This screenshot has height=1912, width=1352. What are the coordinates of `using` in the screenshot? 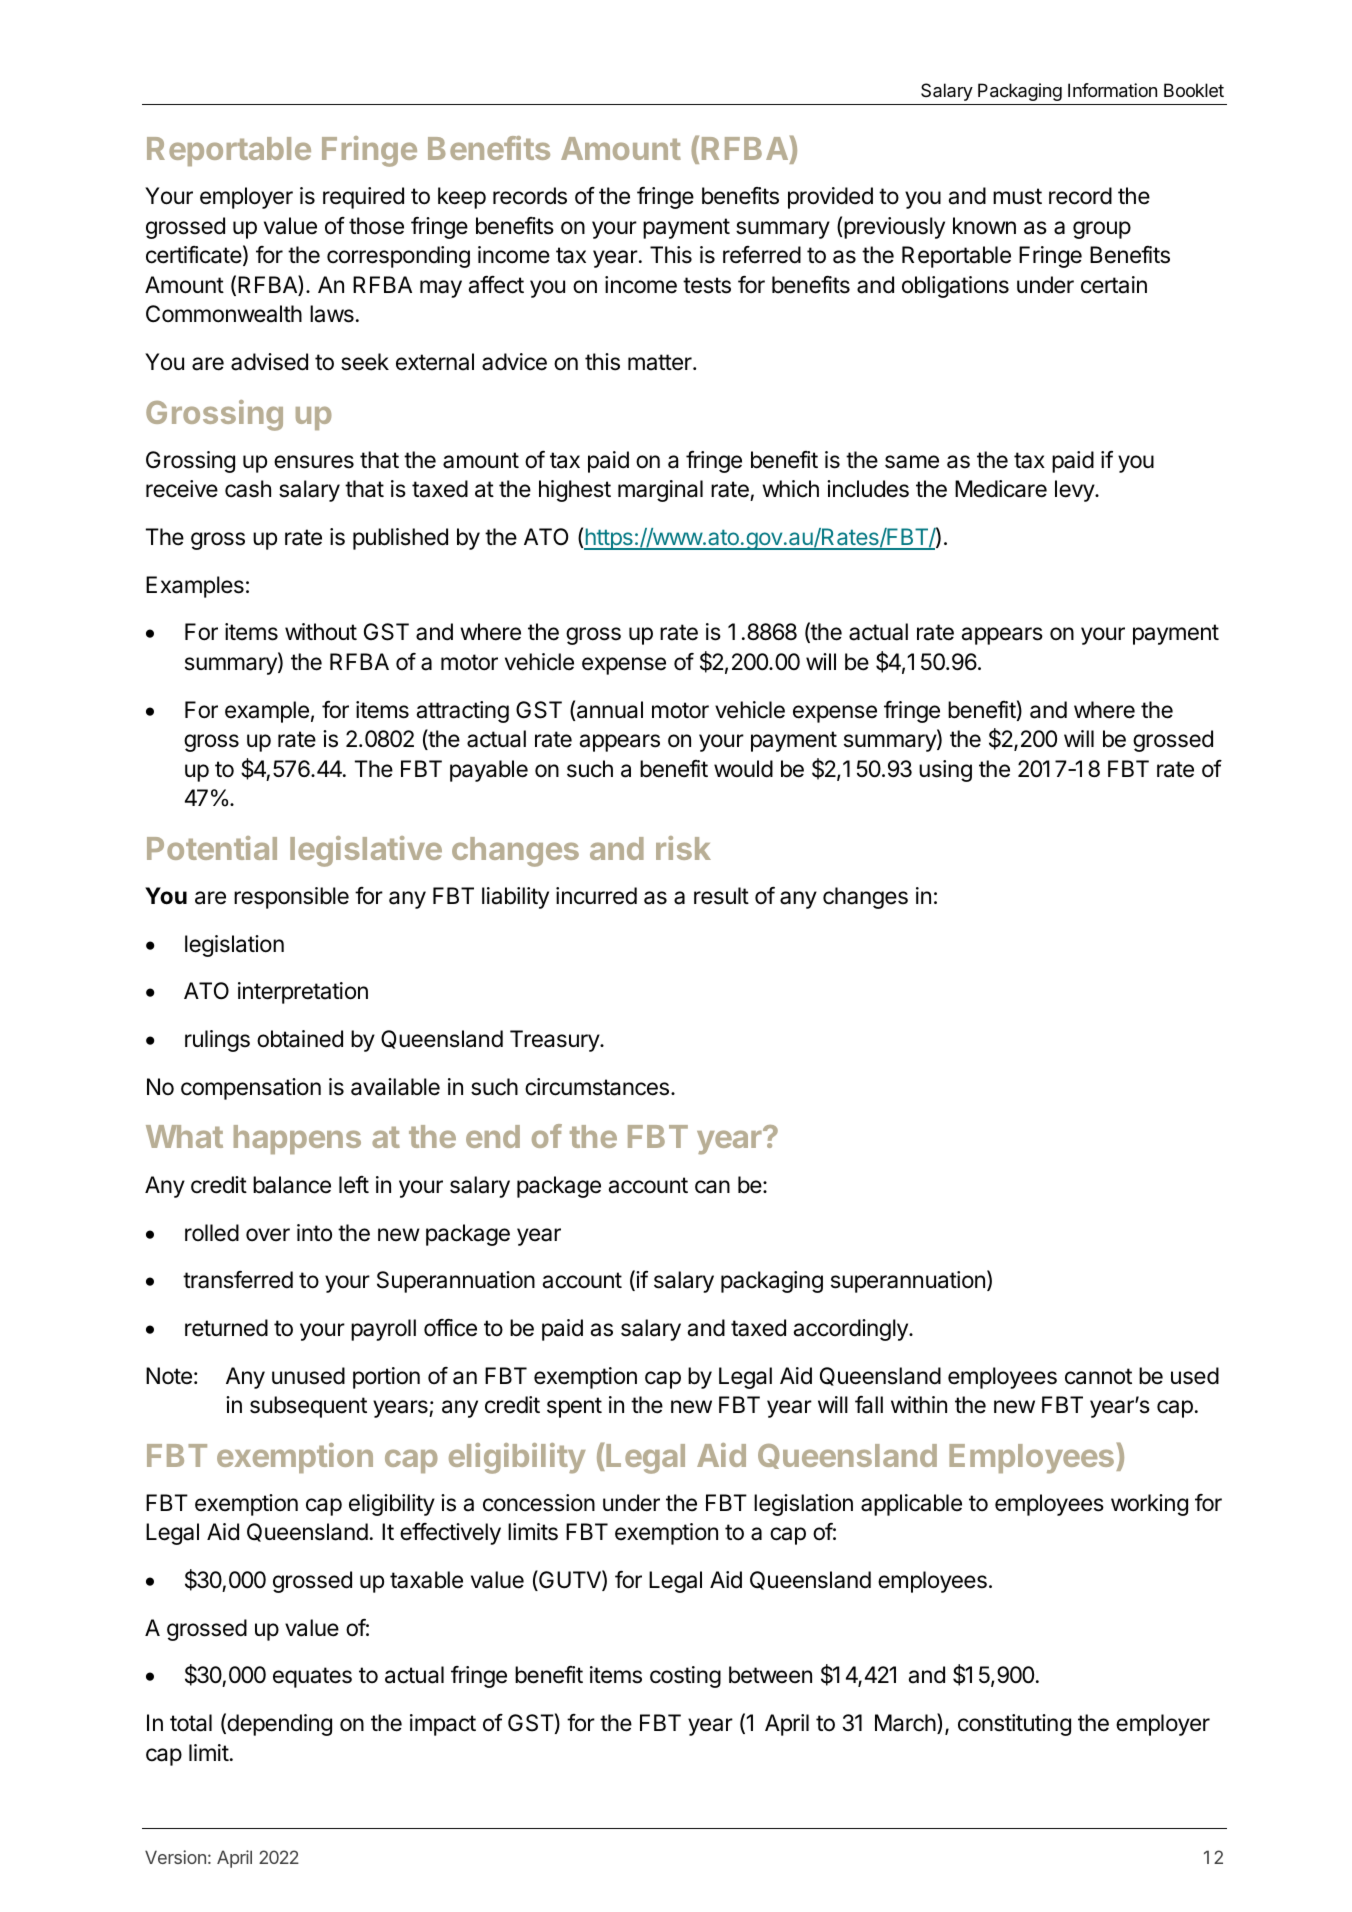 It's located at (945, 771).
